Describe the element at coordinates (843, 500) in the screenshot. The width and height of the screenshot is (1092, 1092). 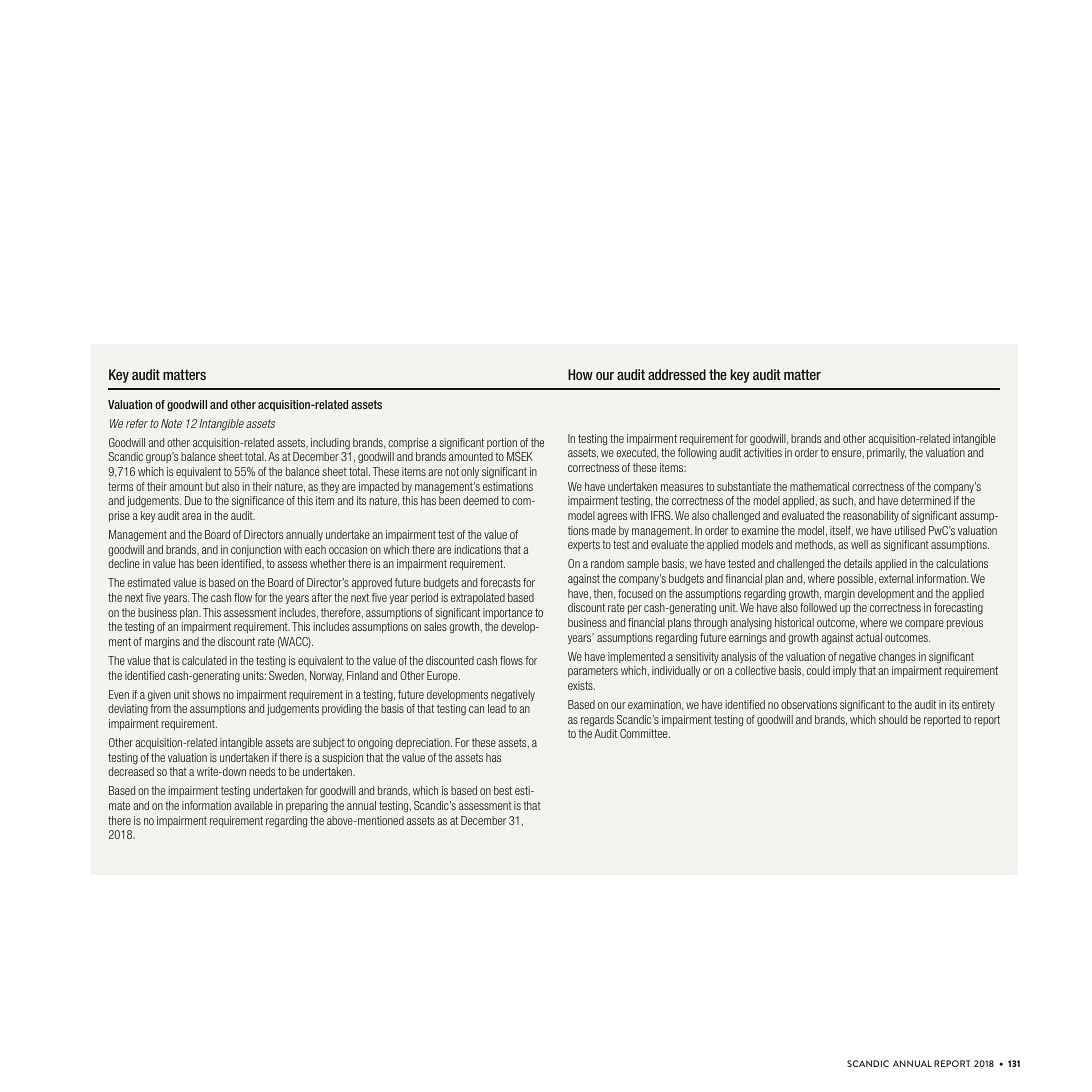
I see `such` at that location.
